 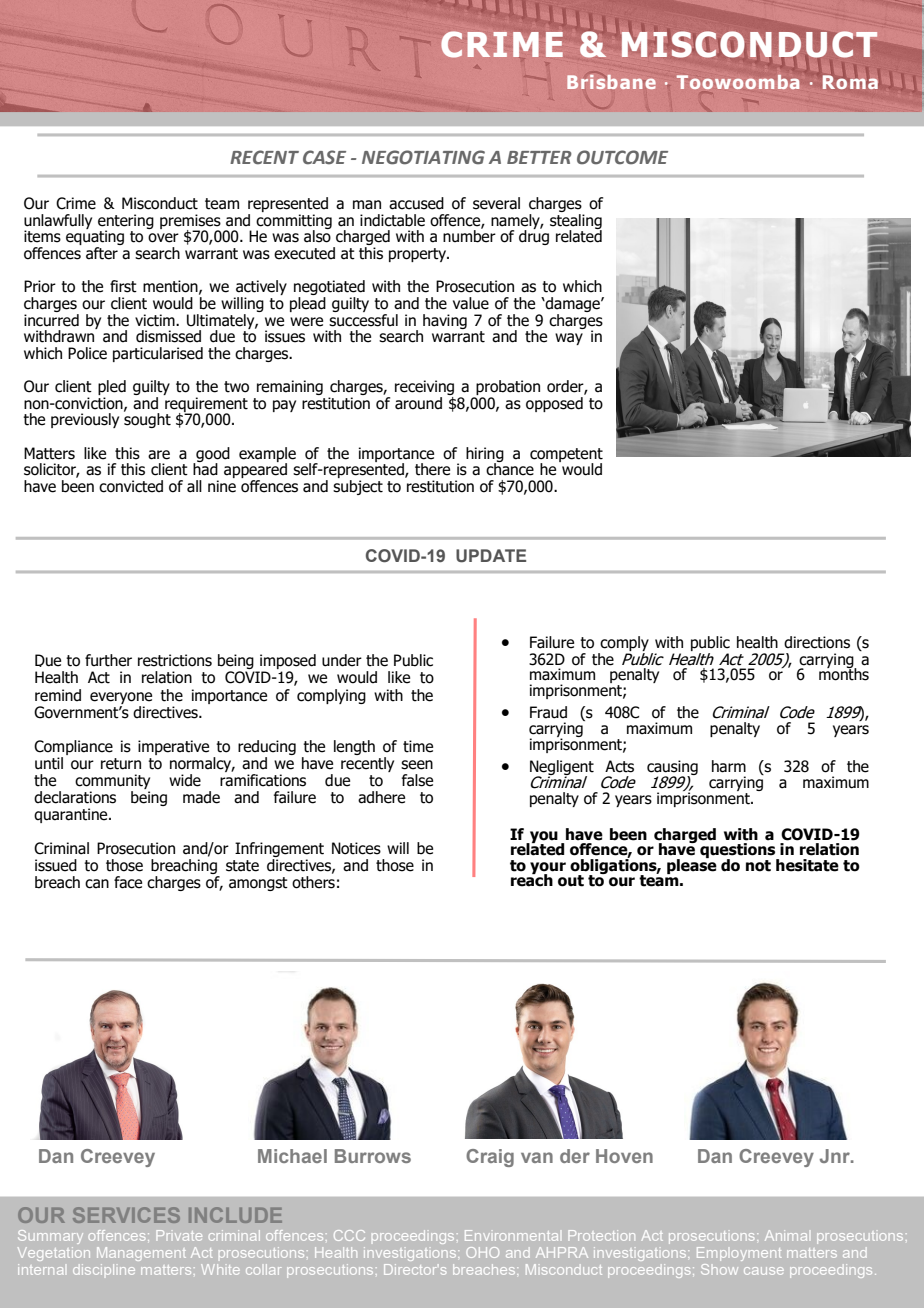 I want to click on Management, so click(x=141, y=1254).
